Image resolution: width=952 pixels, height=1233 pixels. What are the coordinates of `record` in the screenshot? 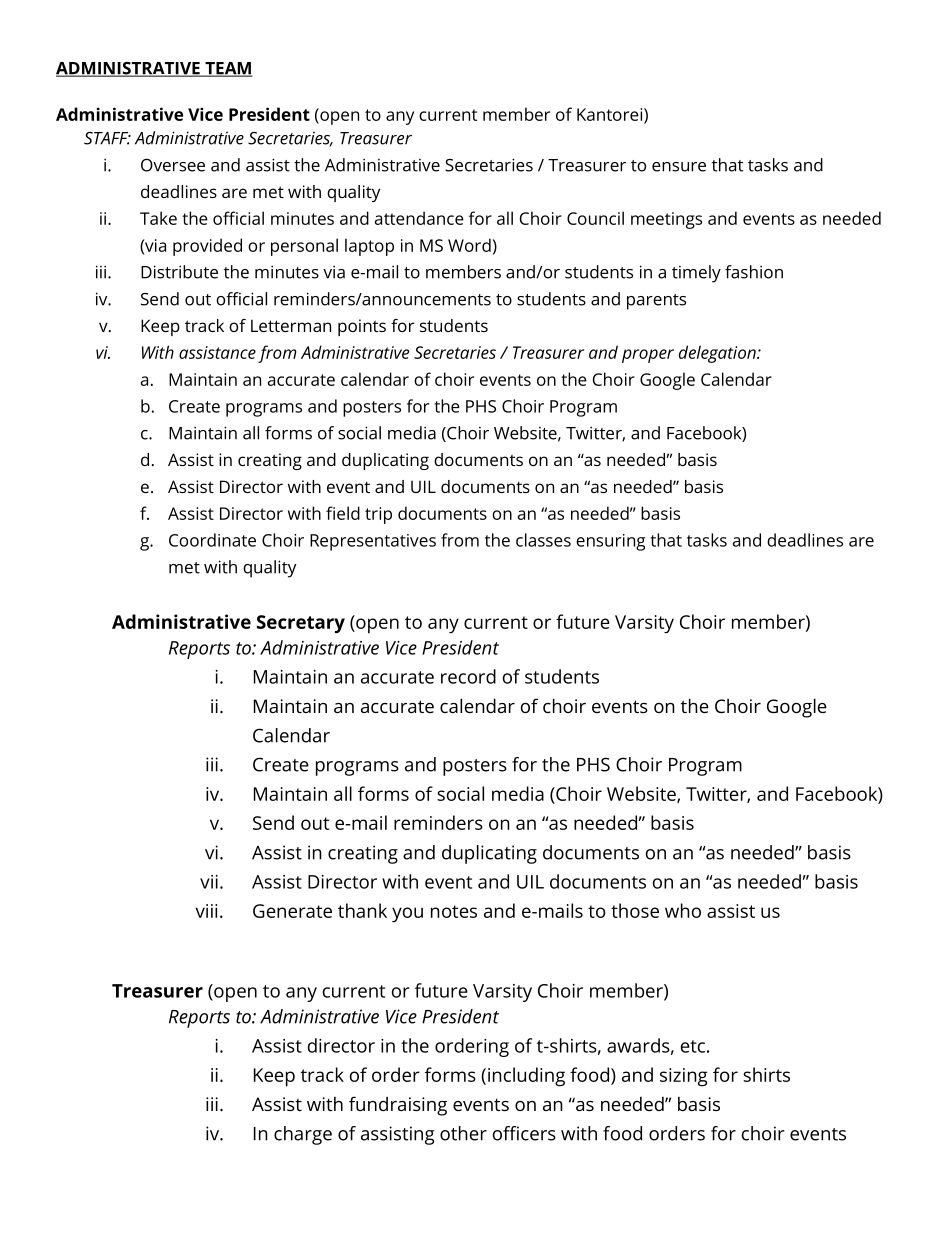 It's located at (468, 676).
